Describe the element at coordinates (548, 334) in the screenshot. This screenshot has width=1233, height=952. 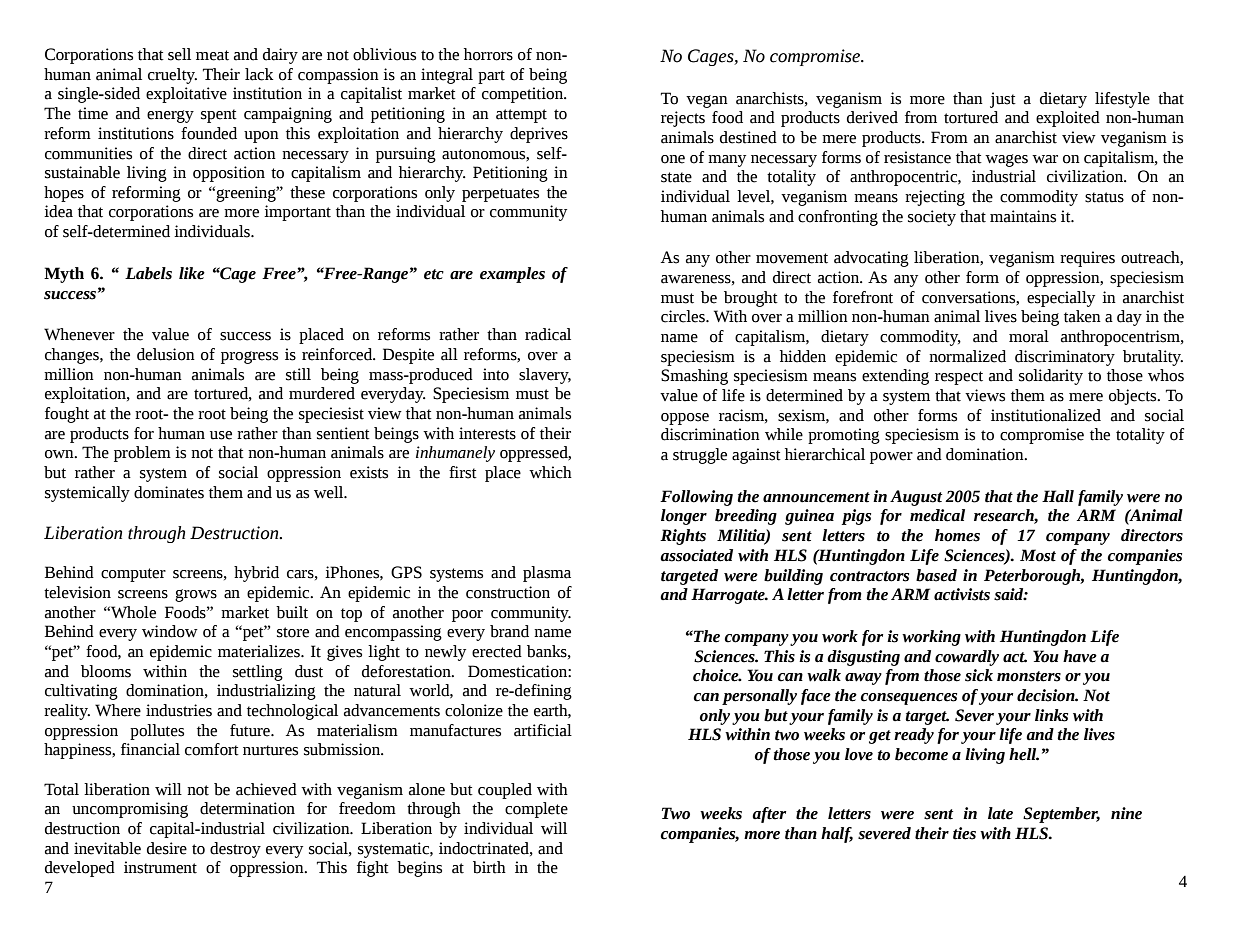
I see `radical` at that location.
